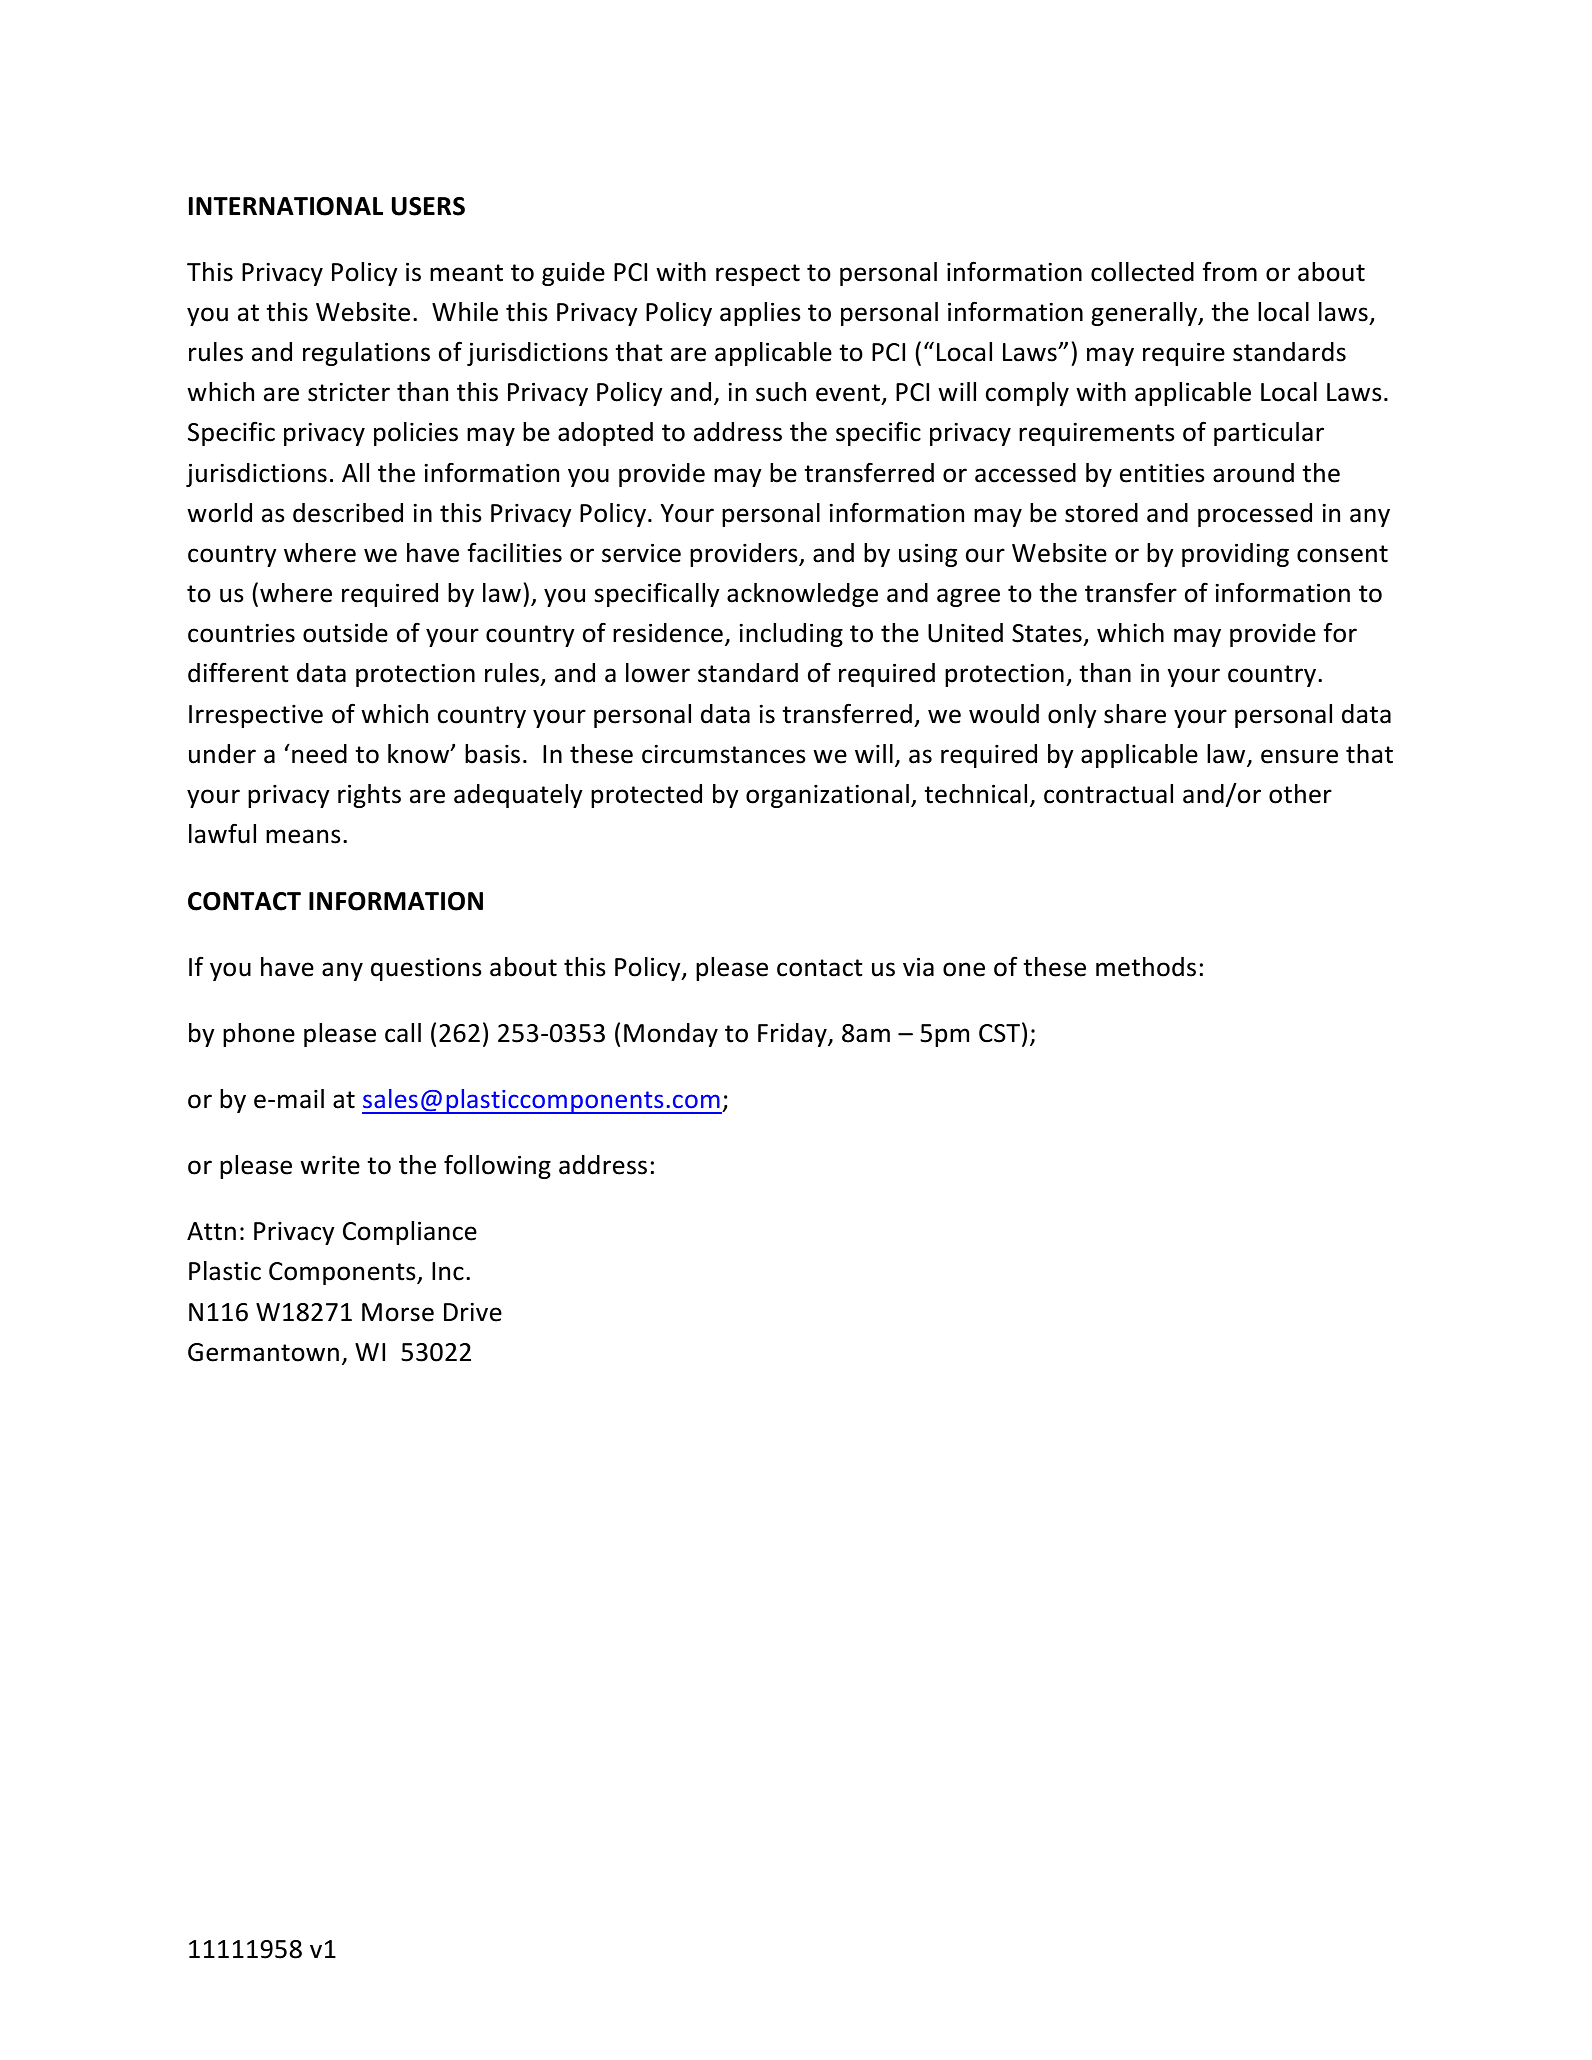 Image resolution: width=1592 pixels, height=2060 pixels. I want to click on circumstances, so click(724, 754).
